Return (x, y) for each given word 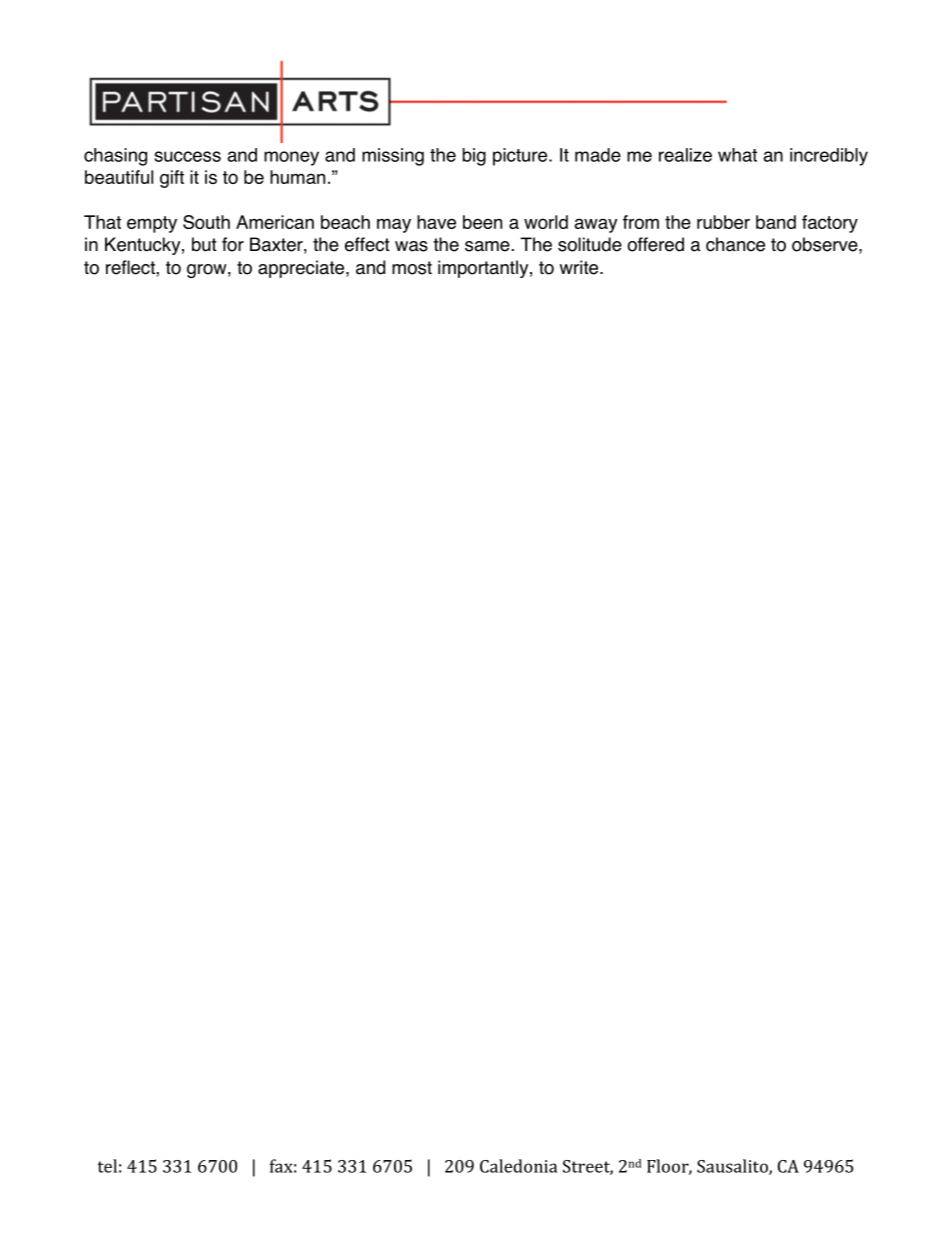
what (737, 155)
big (474, 157)
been (482, 222)
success (188, 156)
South (206, 222)
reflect (131, 267)
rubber (723, 222)
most (412, 268)
